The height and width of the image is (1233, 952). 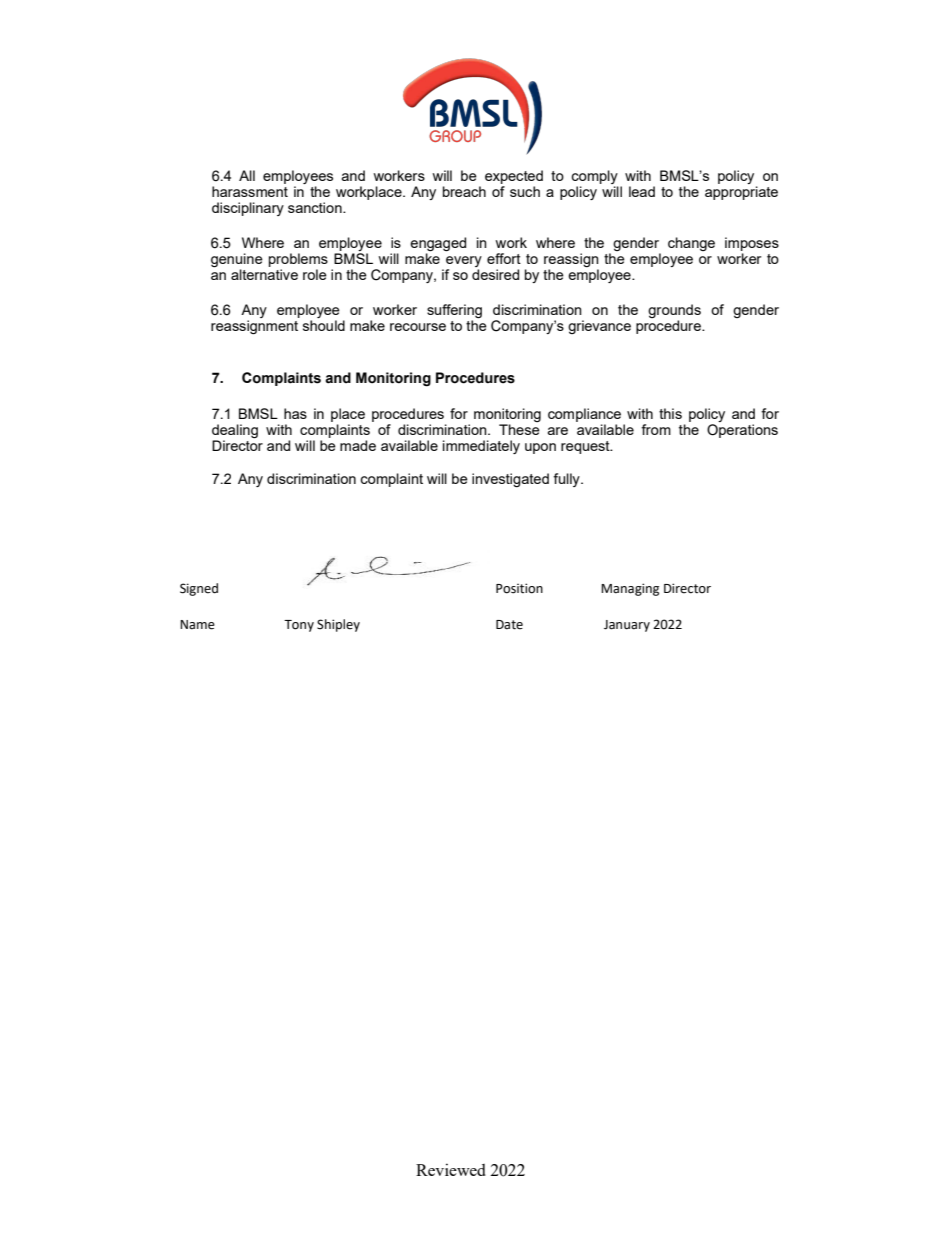 What do you see at coordinates (464, 191) in the image?
I see `breach` at bounding box center [464, 191].
